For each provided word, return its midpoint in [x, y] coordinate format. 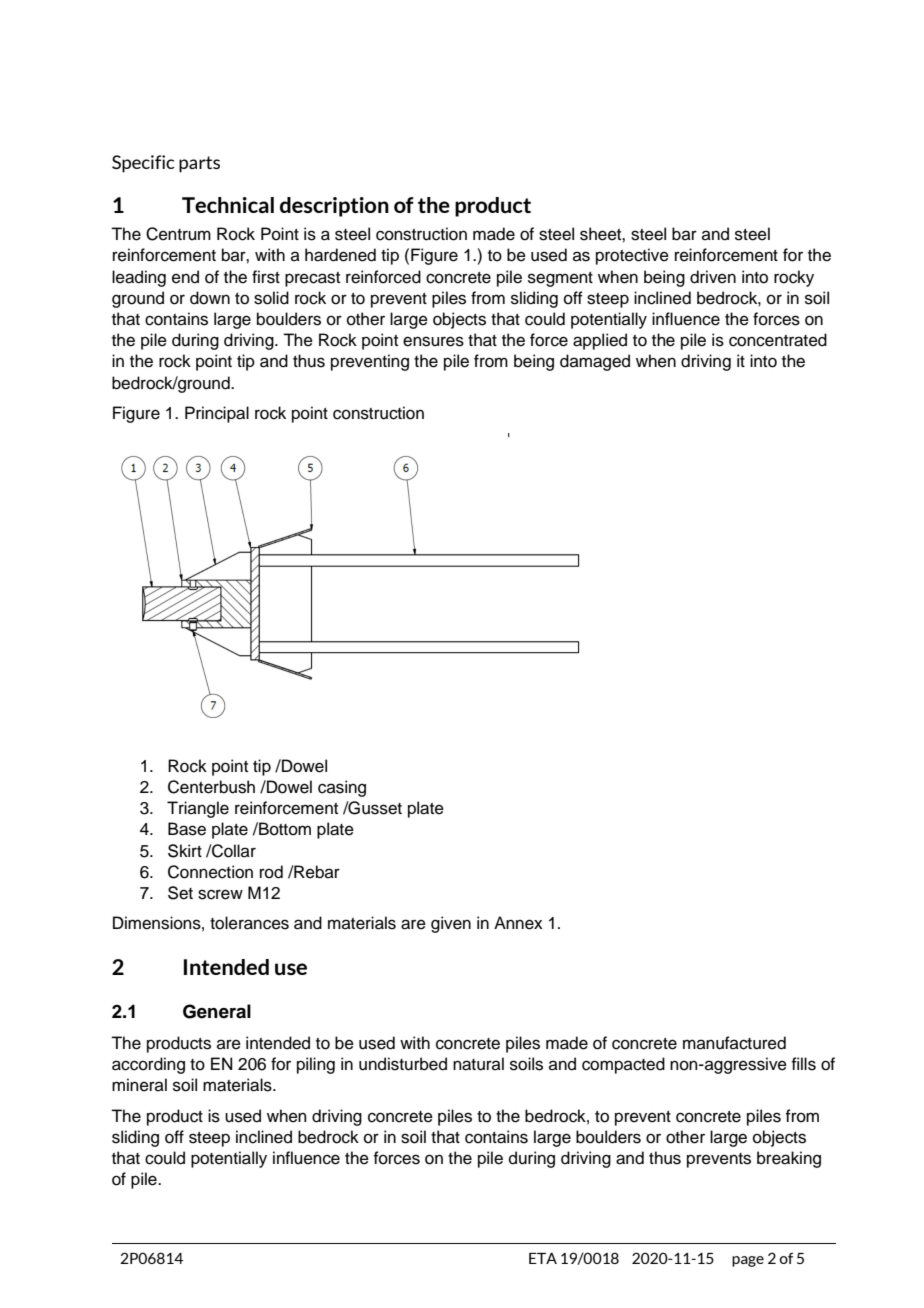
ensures [433, 341]
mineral [139, 1085]
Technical [228, 205]
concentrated [778, 340]
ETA [543, 1258]
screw [220, 894]
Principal [217, 414]
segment [560, 279]
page [748, 1261]
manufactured [734, 1043]
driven [713, 277]
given [451, 924]
